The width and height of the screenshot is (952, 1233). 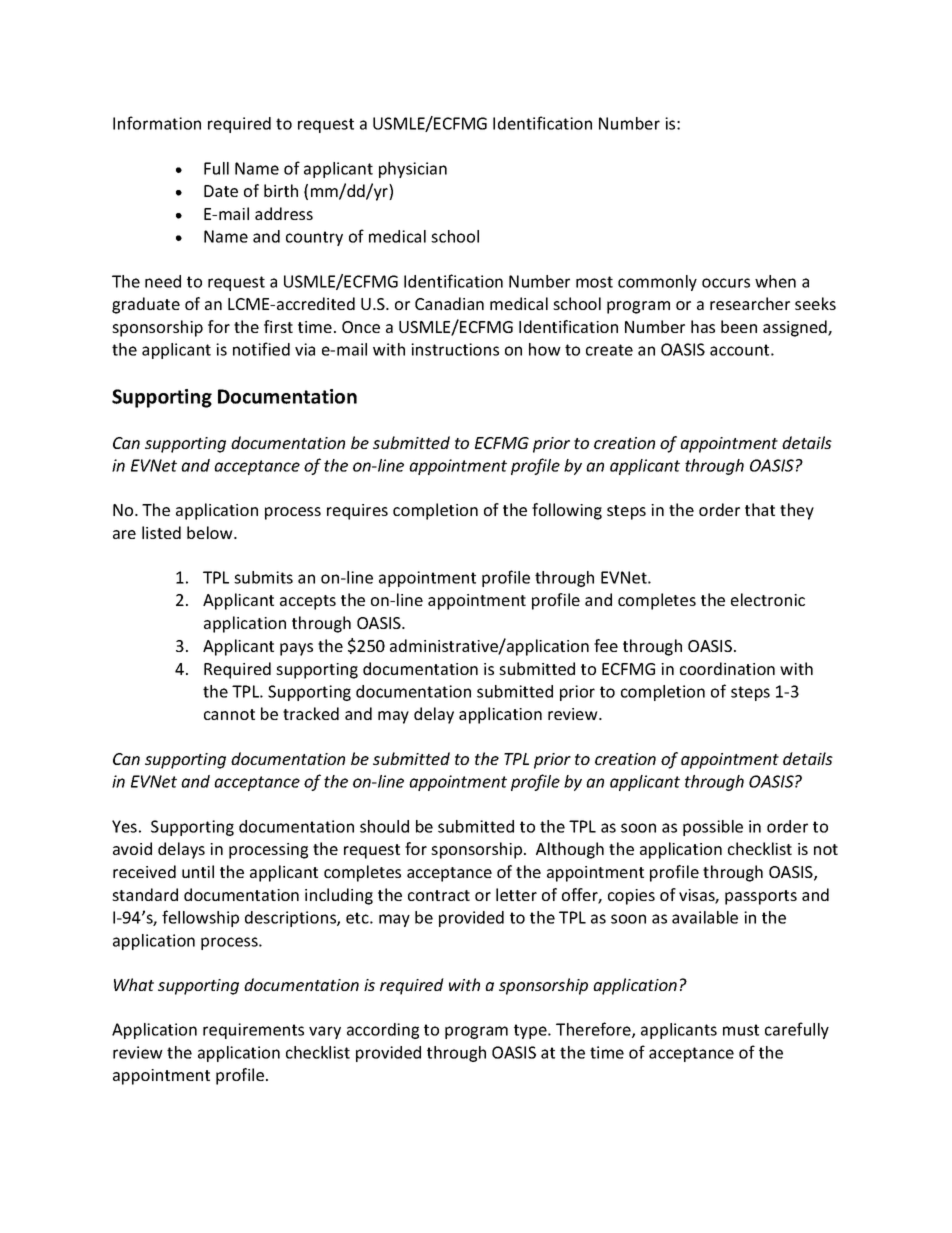 What do you see at coordinates (726, 283) in the screenshot?
I see `occurs` at bounding box center [726, 283].
